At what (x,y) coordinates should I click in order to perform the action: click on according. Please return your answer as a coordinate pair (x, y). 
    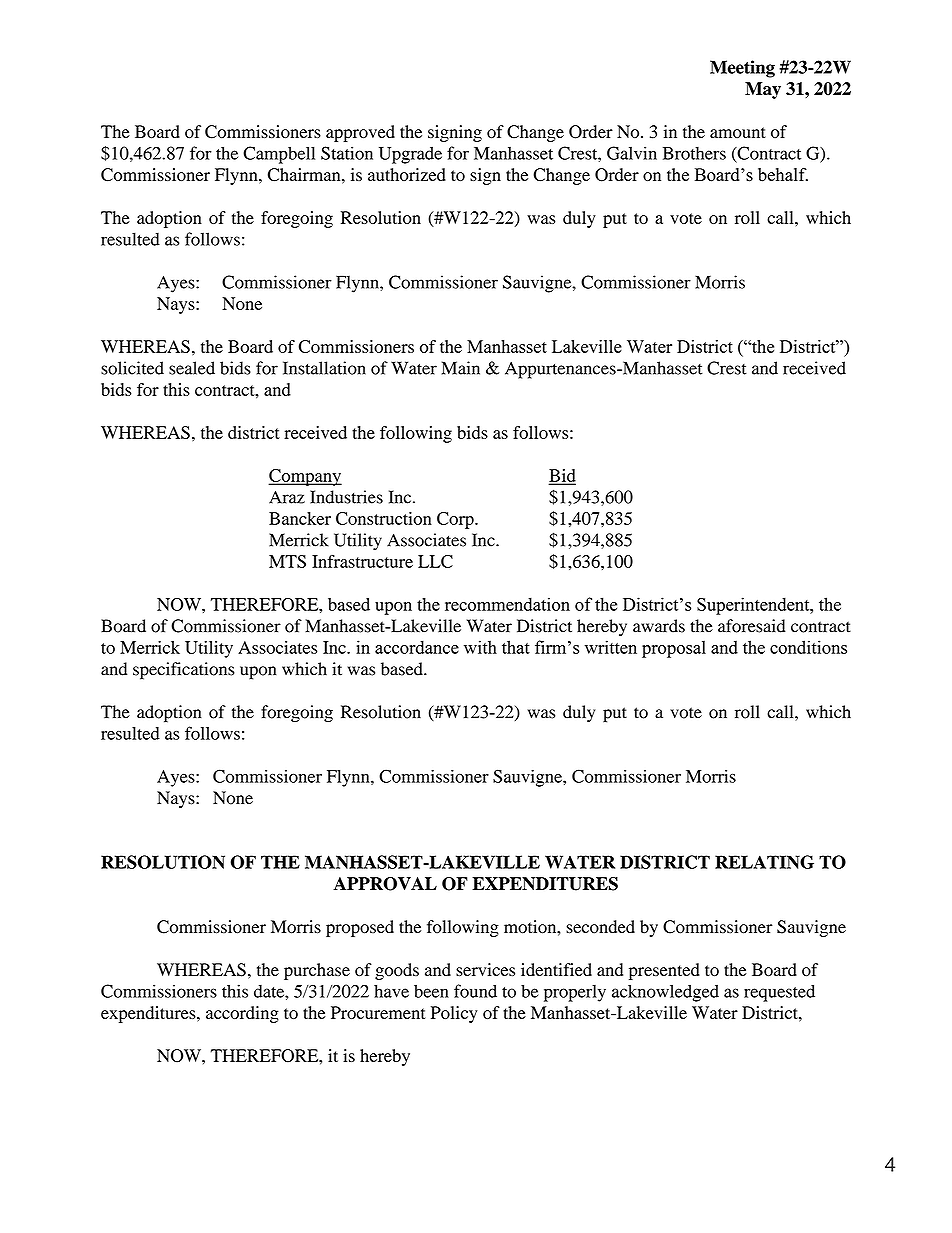
    Looking at the image, I should click on (242, 1014).
